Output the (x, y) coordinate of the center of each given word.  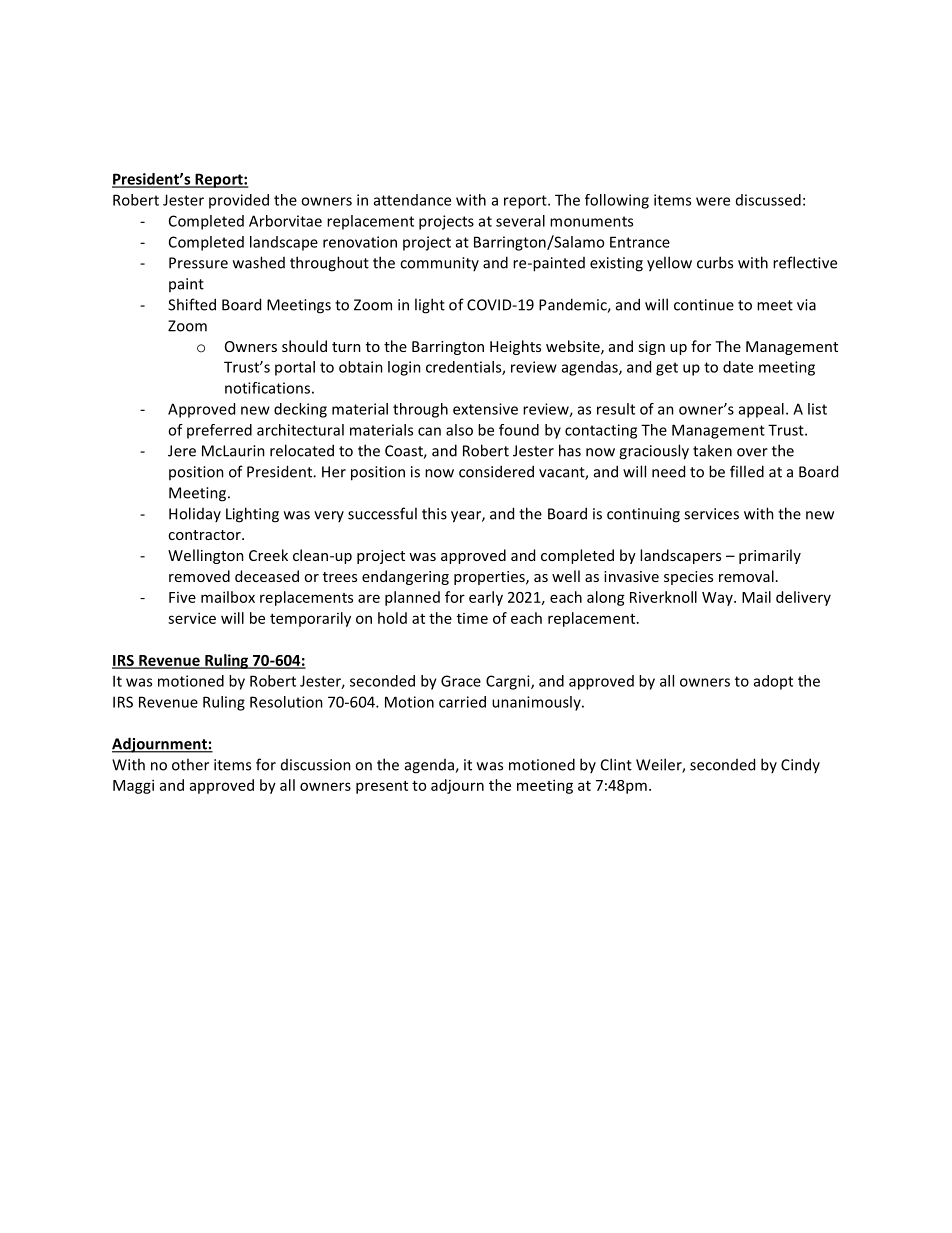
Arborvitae (285, 221)
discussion (316, 765)
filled (747, 471)
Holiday (195, 514)
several (520, 221)
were (713, 201)
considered (496, 471)
